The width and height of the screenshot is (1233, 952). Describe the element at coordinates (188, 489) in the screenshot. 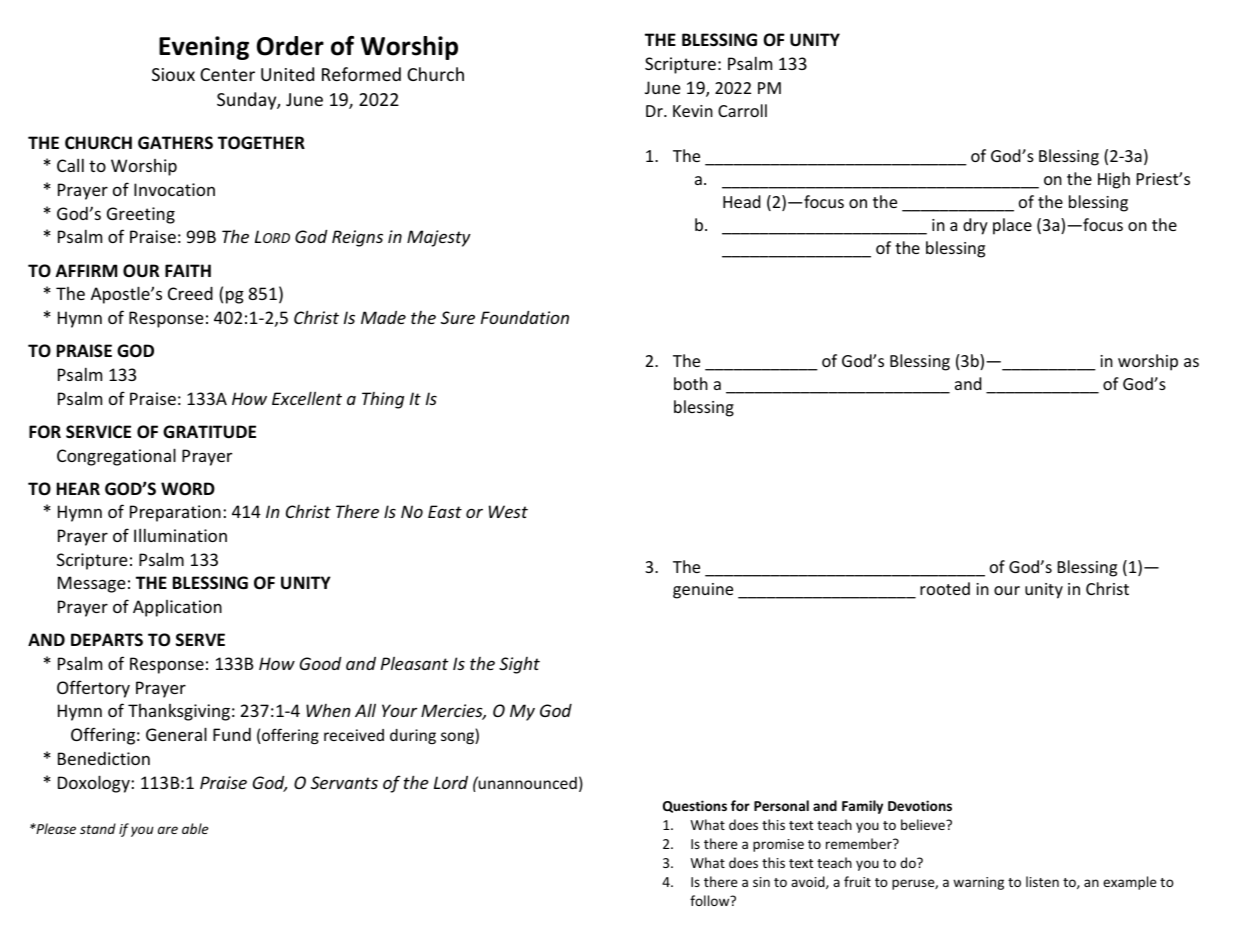

I see `WORD` at that location.
